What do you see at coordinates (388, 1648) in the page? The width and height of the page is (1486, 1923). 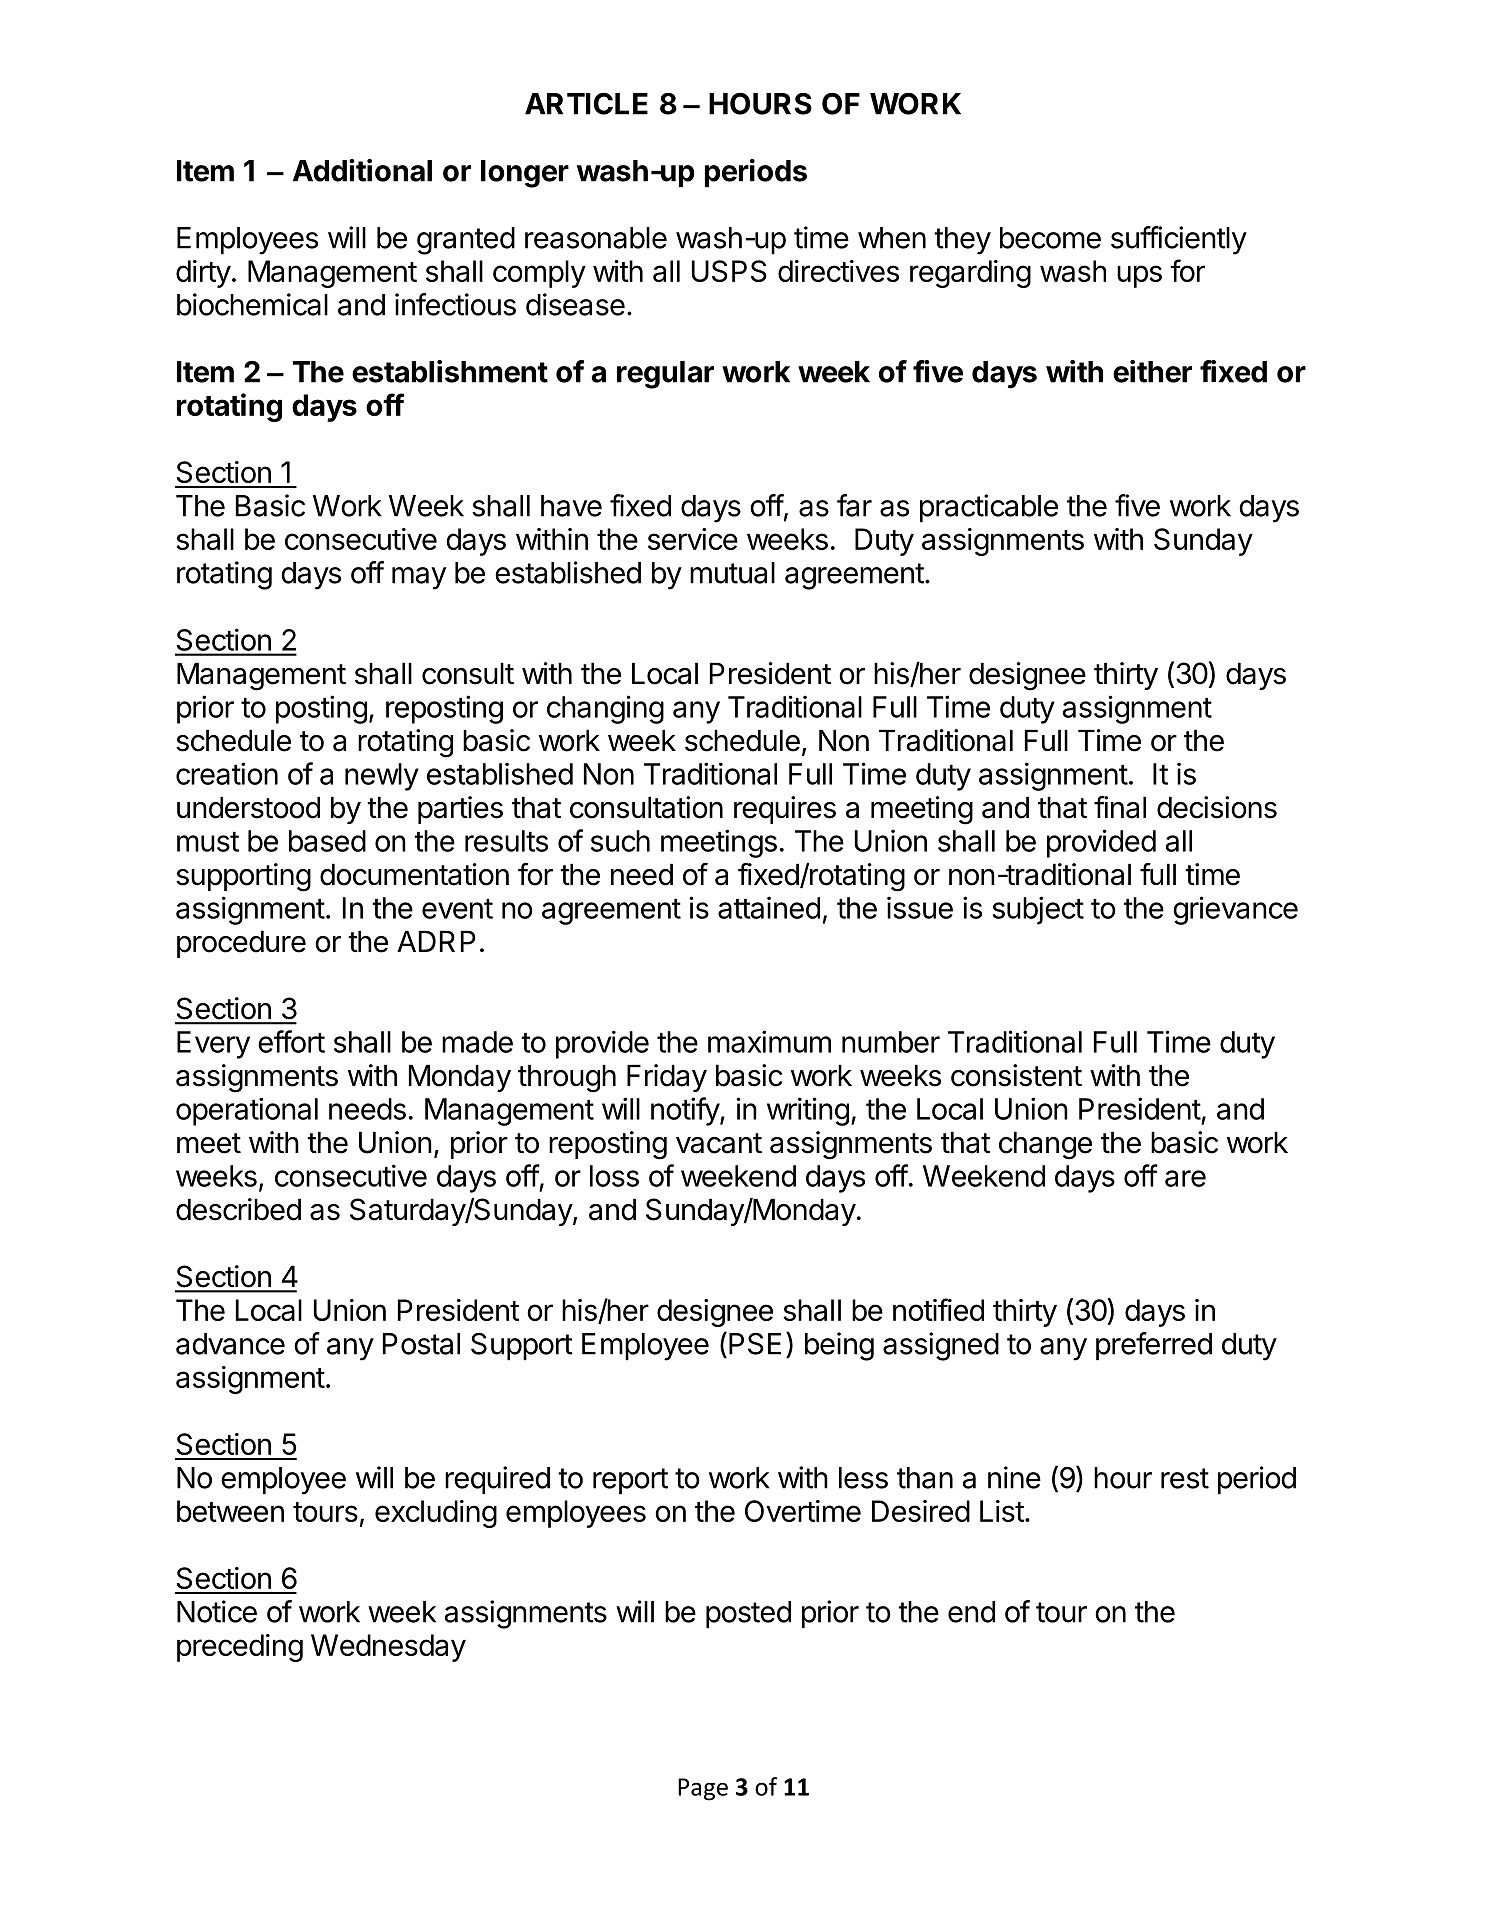 I see `Wednesday` at bounding box center [388, 1648].
